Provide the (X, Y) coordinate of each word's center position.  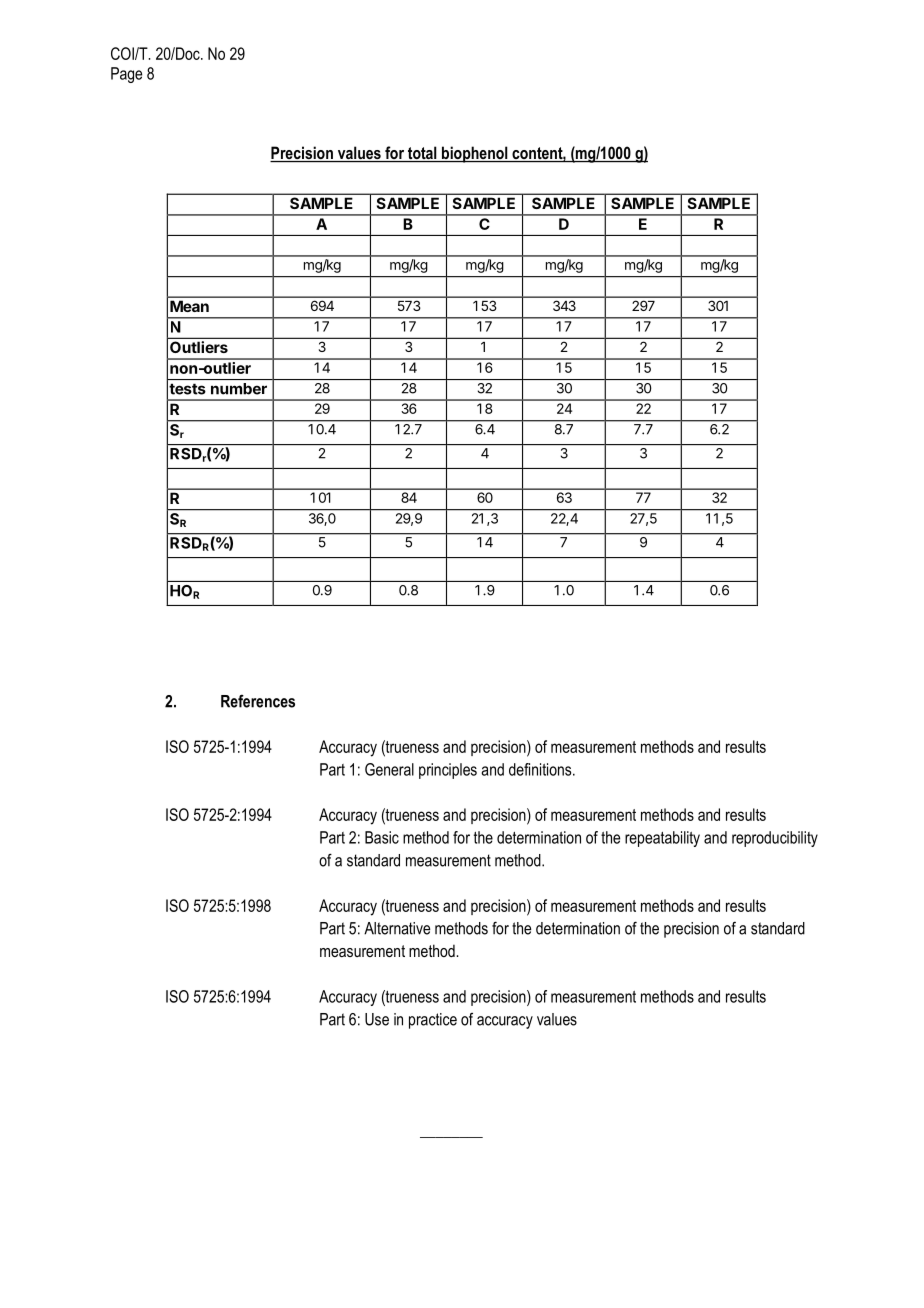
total (422, 154)
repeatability (662, 839)
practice (433, 1021)
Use (377, 1019)
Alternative (397, 928)
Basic (382, 837)
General (389, 769)
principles (448, 771)
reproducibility (775, 839)
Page (126, 75)
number (239, 389)
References (258, 701)
